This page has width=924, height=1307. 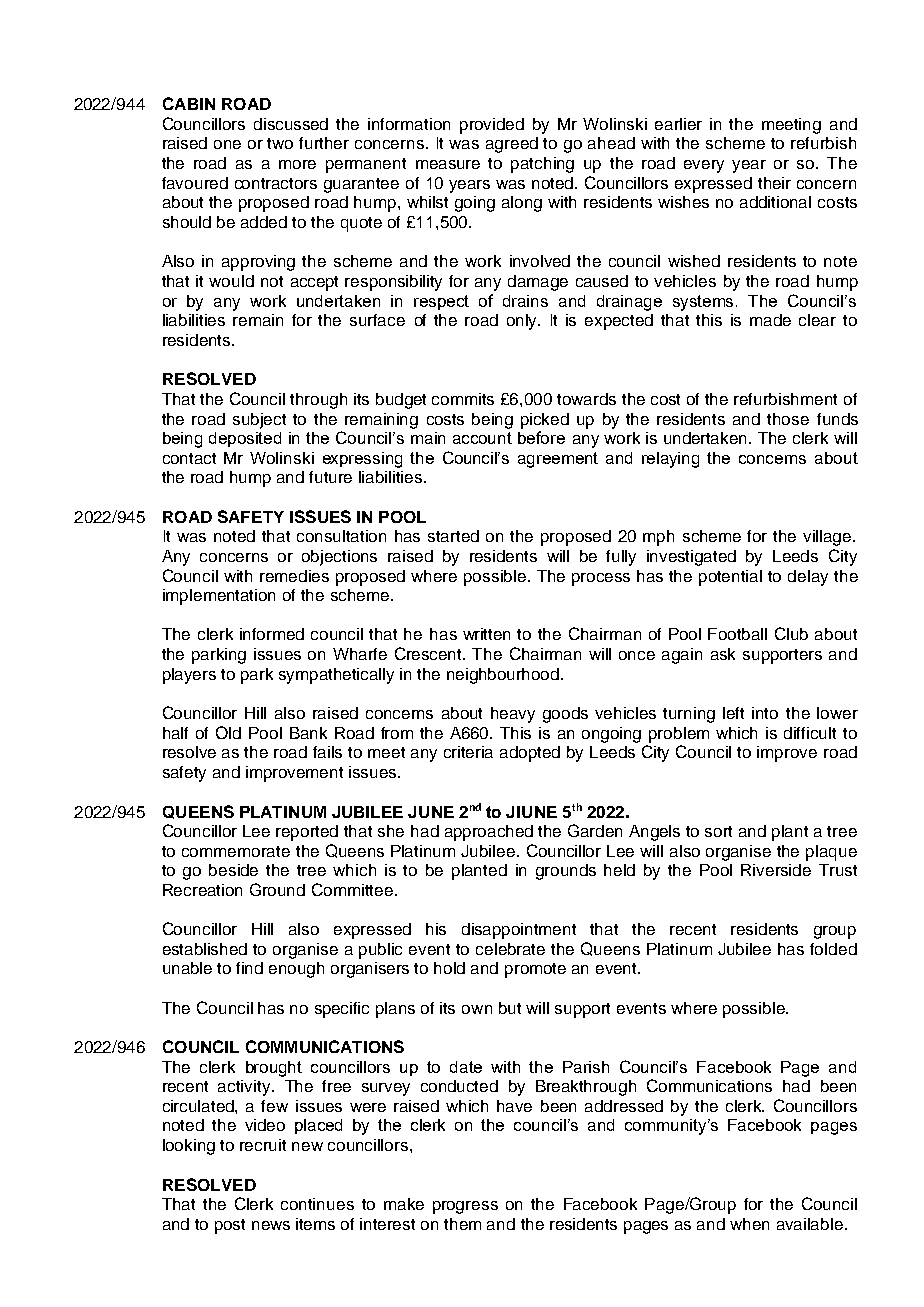 I want to click on started, so click(x=453, y=536).
